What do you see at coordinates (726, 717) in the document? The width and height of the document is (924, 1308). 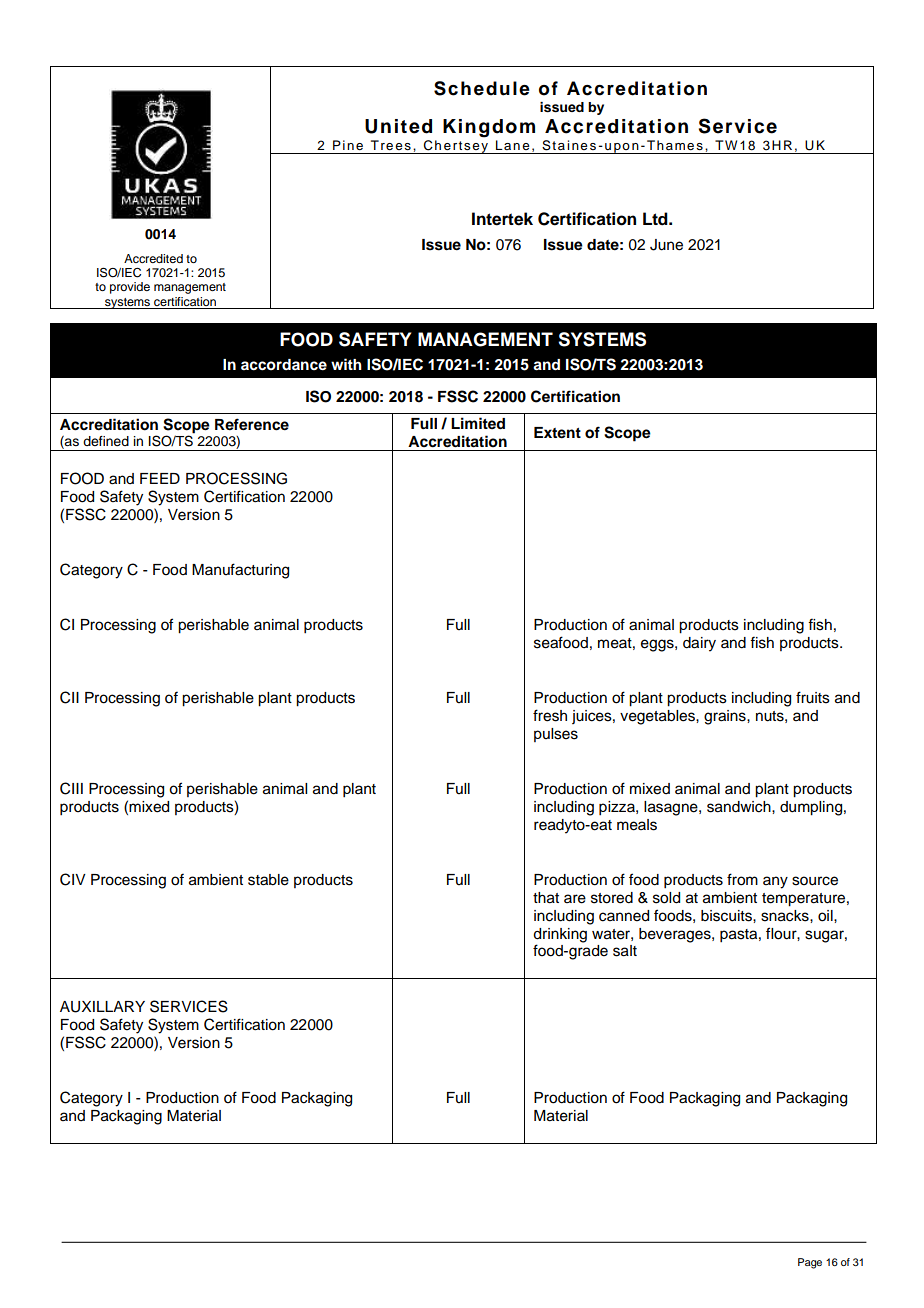 I see `grains` at bounding box center [726, 717].
